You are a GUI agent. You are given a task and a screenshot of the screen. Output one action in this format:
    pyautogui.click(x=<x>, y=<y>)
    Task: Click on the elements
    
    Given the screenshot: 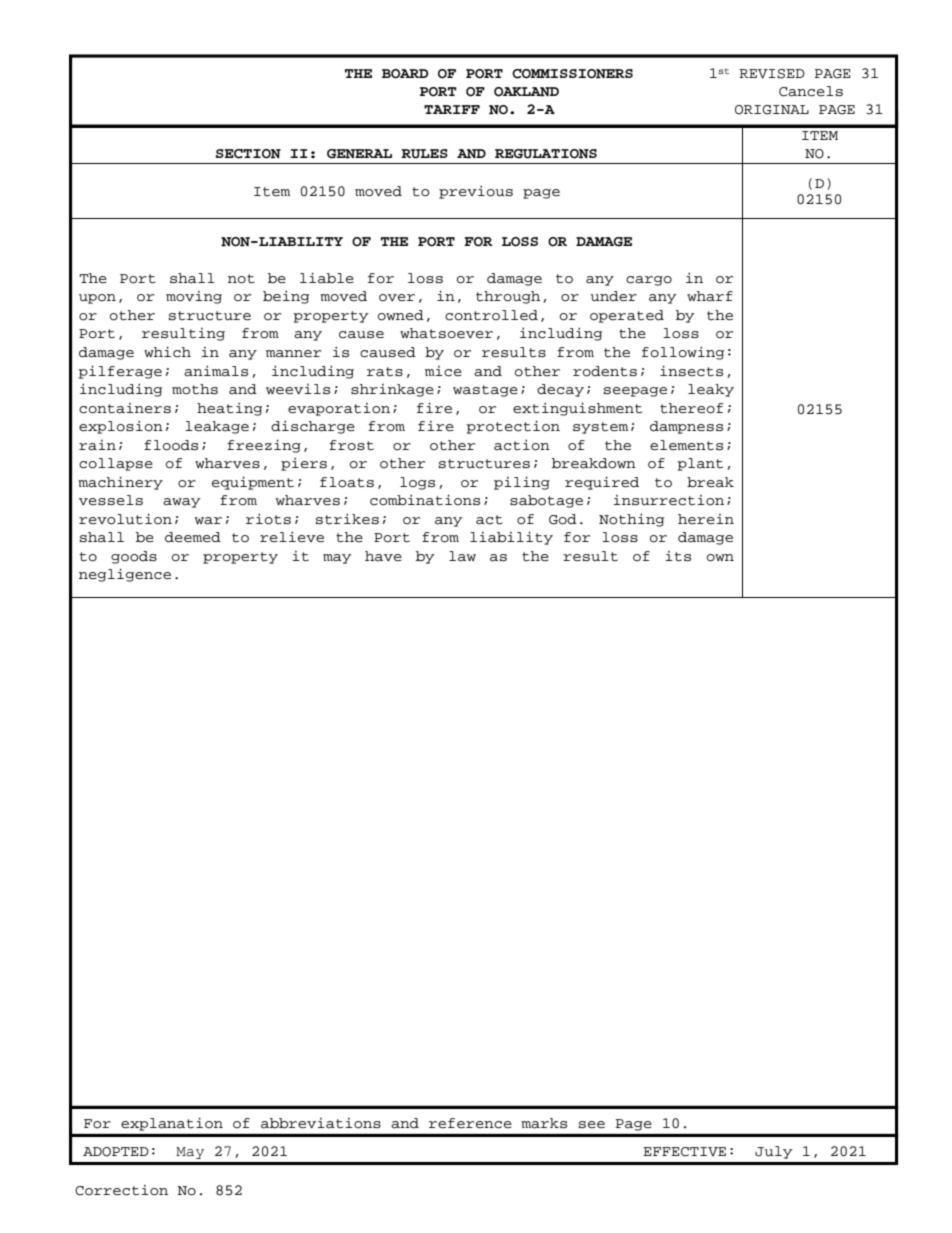 What is the action you would take?
    pyautogui.click(x=686, y=445)
